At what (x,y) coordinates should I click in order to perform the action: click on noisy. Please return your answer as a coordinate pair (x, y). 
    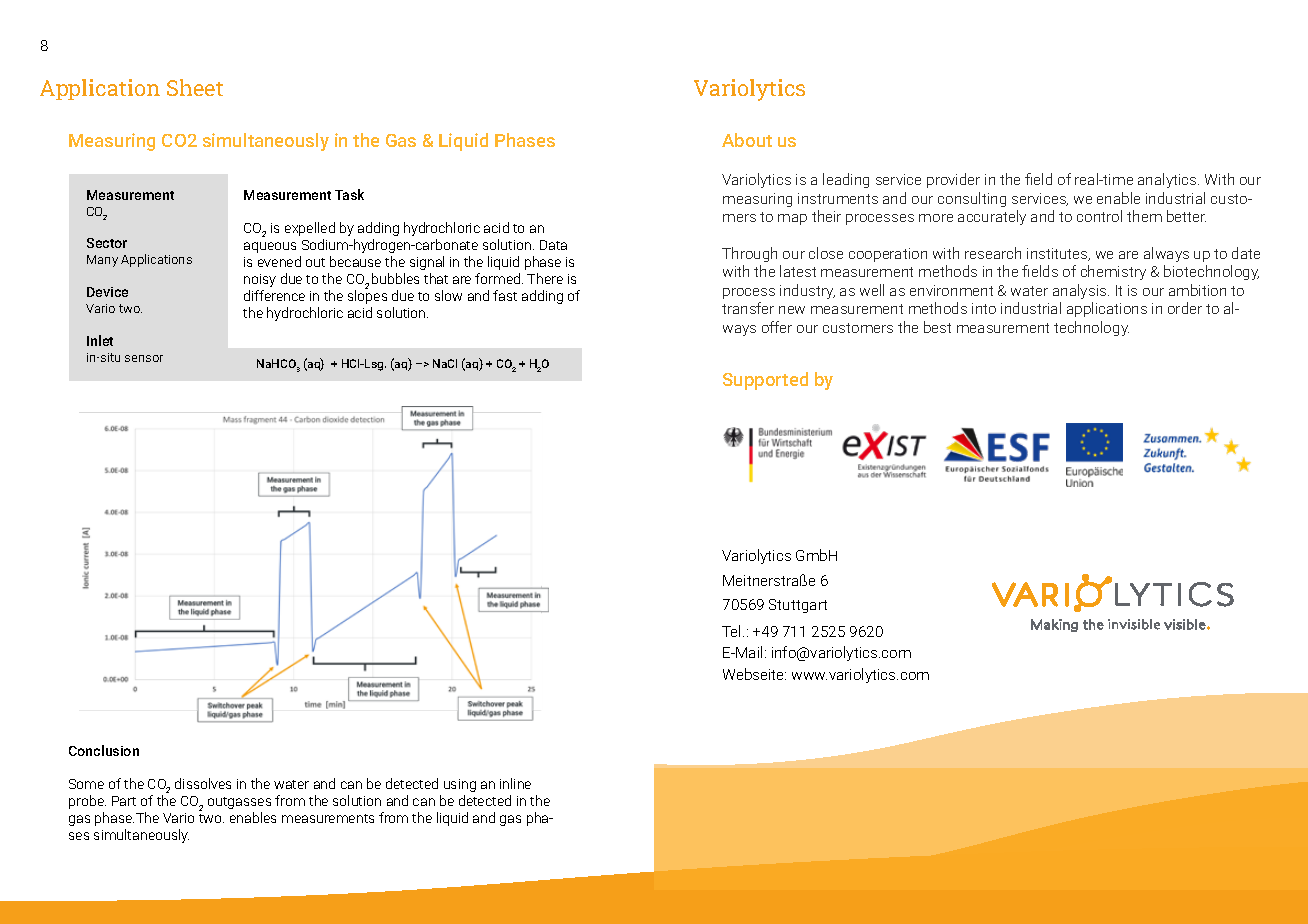
    Looking at the image, I should click on (260, 280).
